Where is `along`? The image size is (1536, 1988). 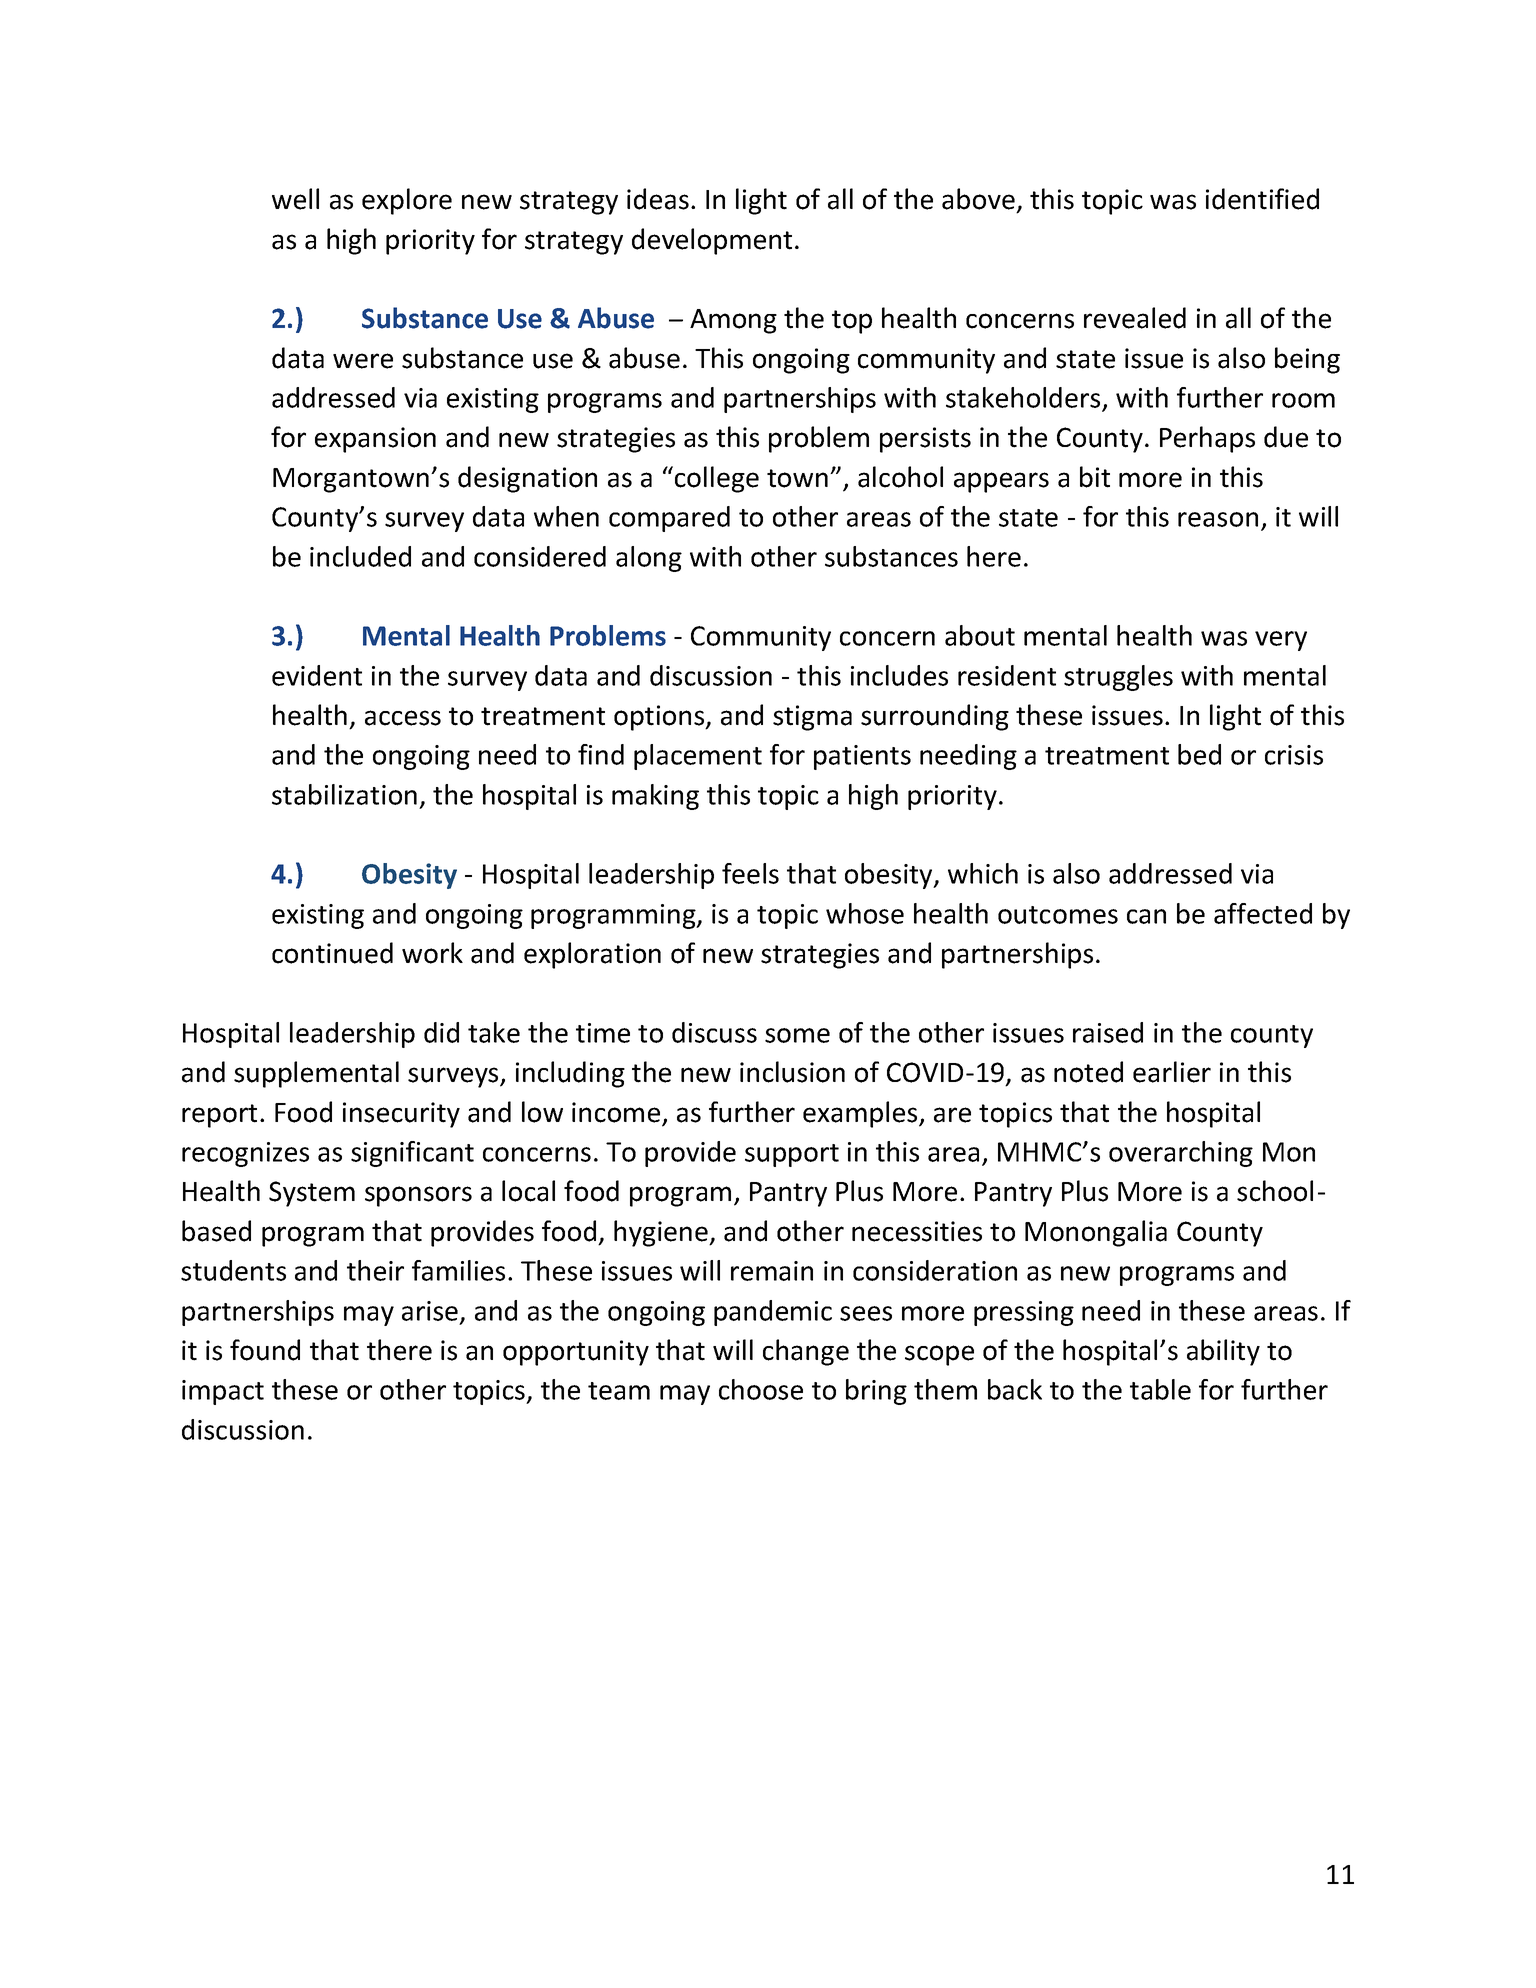
along is located at coordinates (649, 559).
